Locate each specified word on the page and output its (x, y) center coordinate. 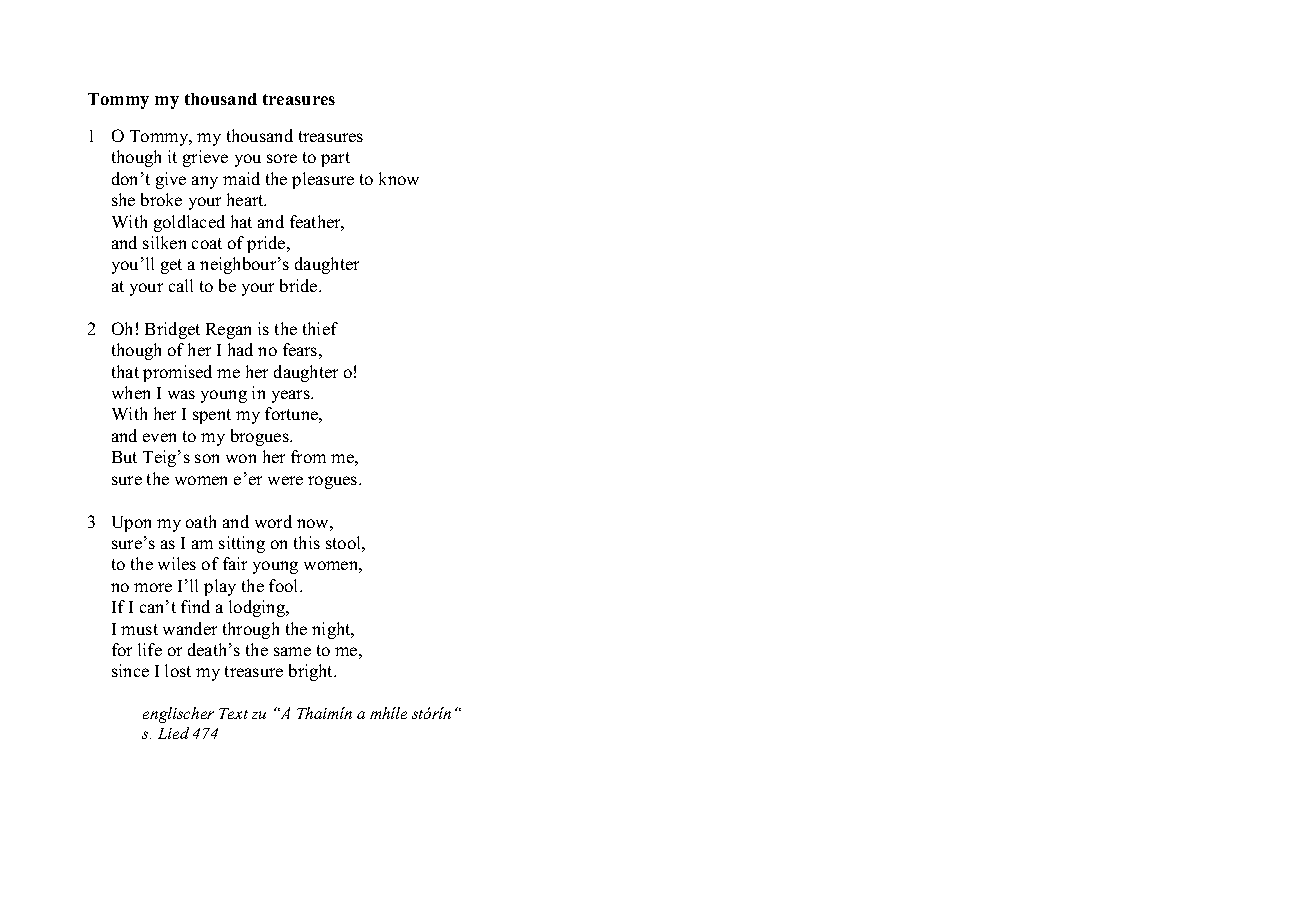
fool (285, 585)
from (308, 456)
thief (320, 328)
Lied (173, 733)
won (241, 458)
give (171, 180)
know (399, 178)
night (332, 630)
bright (312, 672)
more (153, 587)
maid (241, 178)
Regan (228, 331)
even (159, 437)
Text (233, 713)
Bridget (172, 330)
